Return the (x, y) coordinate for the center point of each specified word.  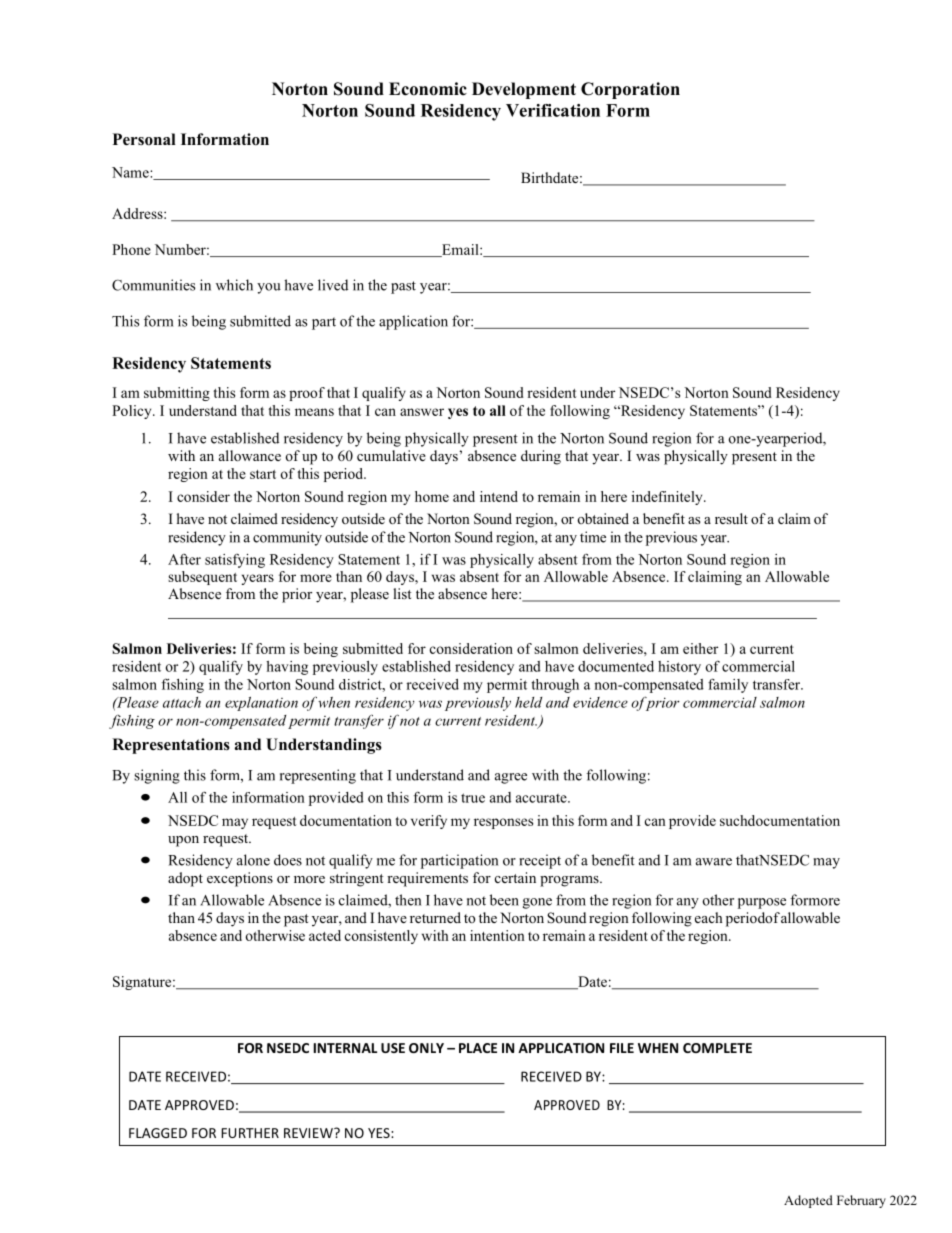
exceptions (240, 879)
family (728, 685)
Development (524, 90)
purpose (762, 903)
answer (422, 412)
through (555, 686)
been (504, 900)
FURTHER (250, 1133)
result (731, 518)
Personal (144, 139)
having (287, 668)
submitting (177, 394)
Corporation (630, 90)
